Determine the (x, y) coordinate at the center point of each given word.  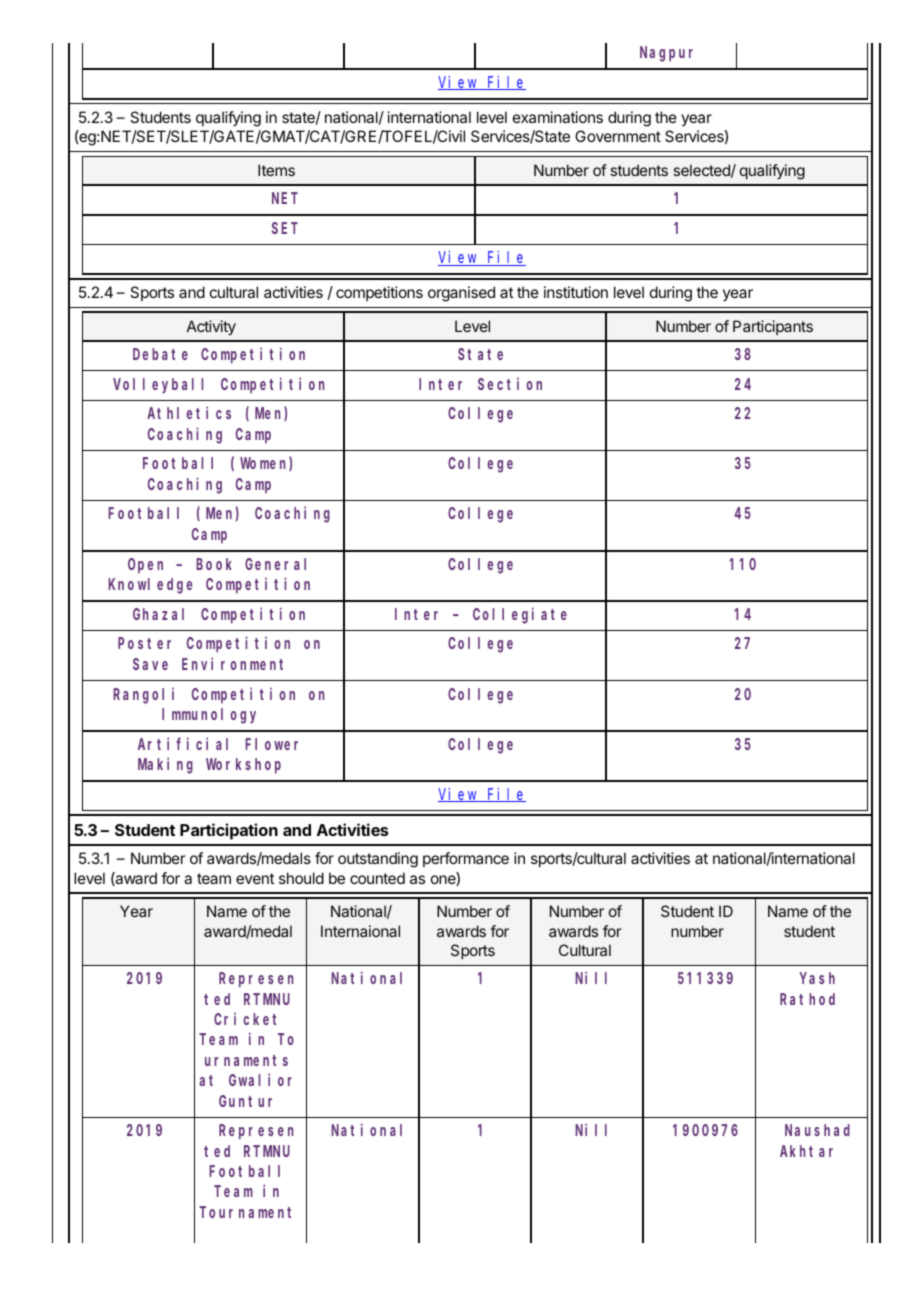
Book (214, 564)
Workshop (243, 766)
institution (576, 292)
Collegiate (520, 615)
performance (466, 859)
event (255, 878)
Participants (773, 327)
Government (618, 136)
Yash (817, 978)
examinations (558, 117)
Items (276, 170)
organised (461, 294)
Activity (211, 327)
